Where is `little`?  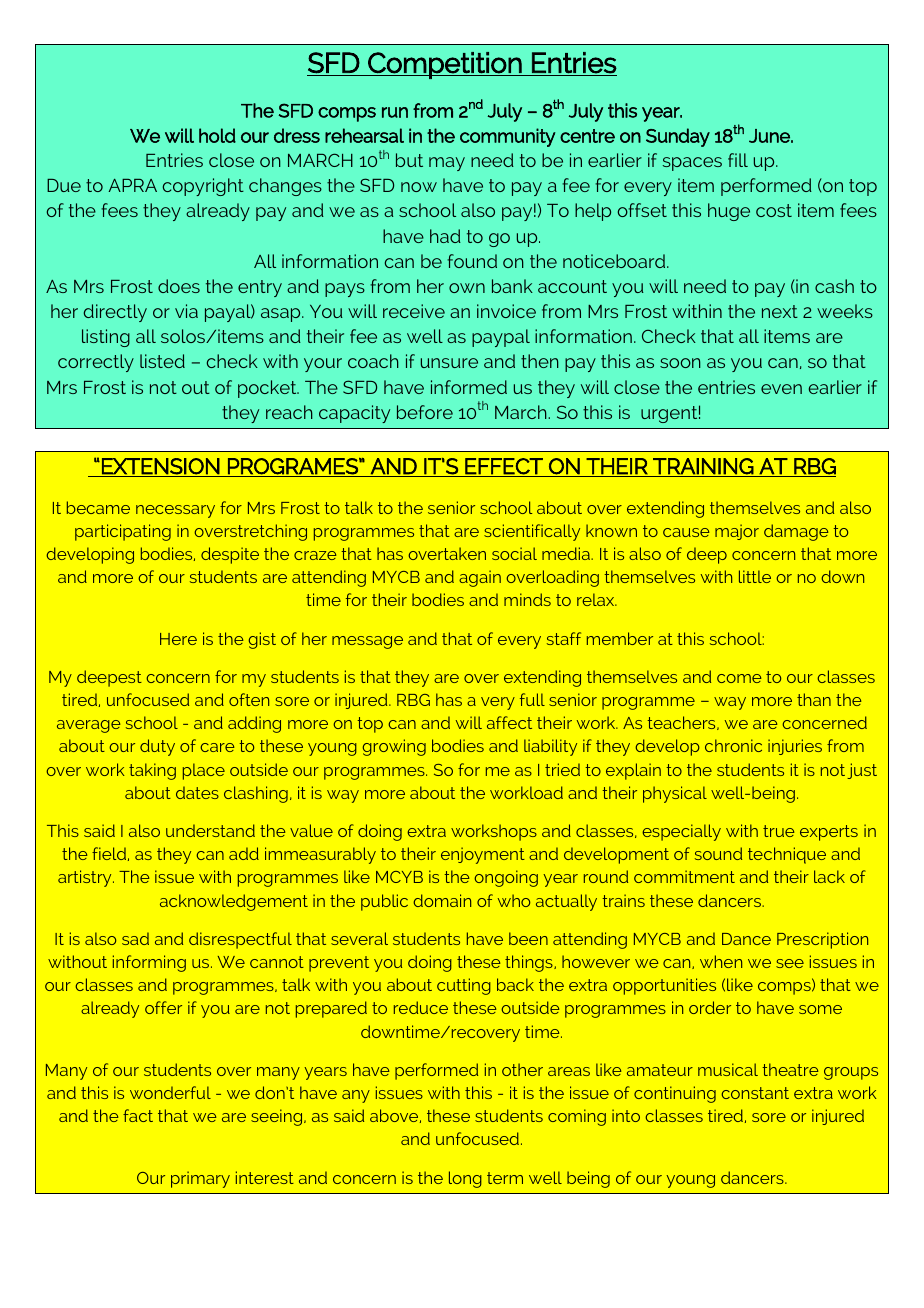 little is located at coordinates (755, 576).
